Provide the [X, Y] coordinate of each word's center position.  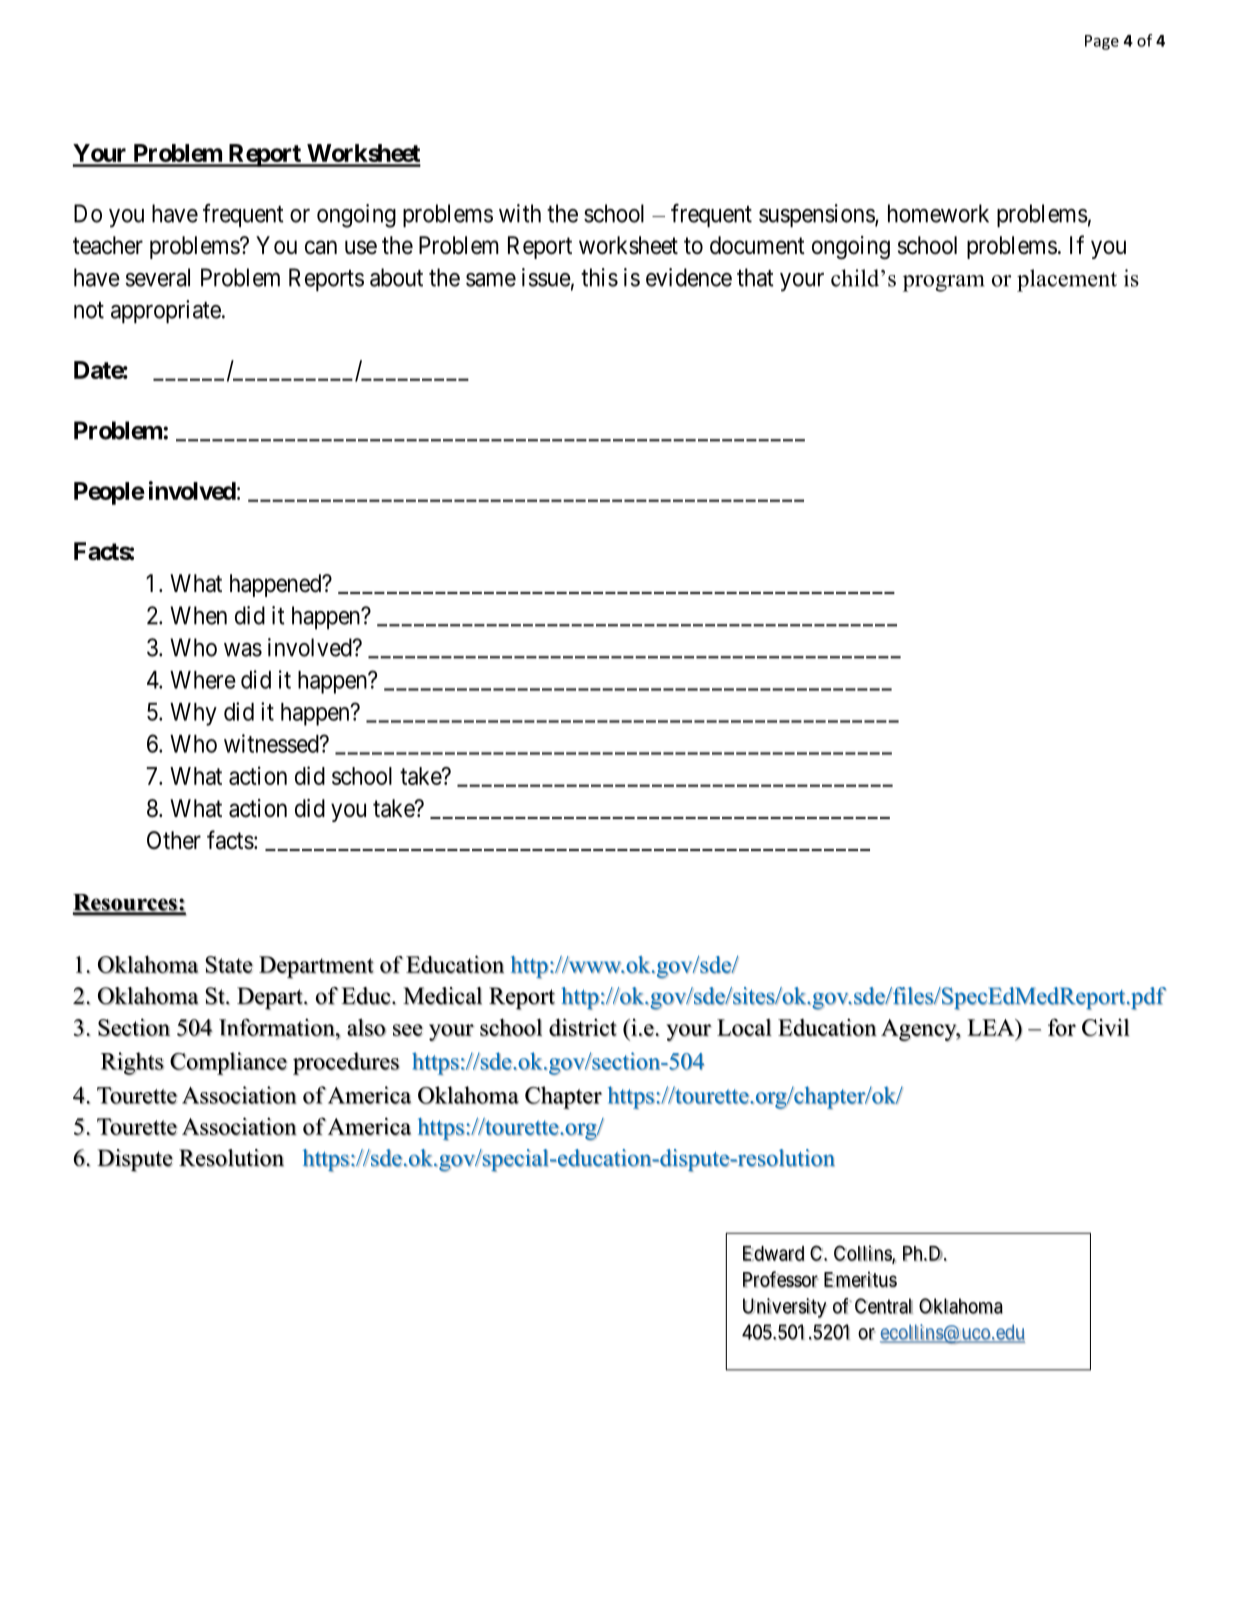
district [583, 1027]
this [599, 277]
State [229, 965]
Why [193, 714]
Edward [773, 1254]
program [944, 283]
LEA [992, 1027]
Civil [1106, 1027]
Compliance [228, 1063]
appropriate [166, 312]
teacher [108, 245]
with [520, 213]
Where [203, 680]
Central [884, 1306]
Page [1102, 42]
